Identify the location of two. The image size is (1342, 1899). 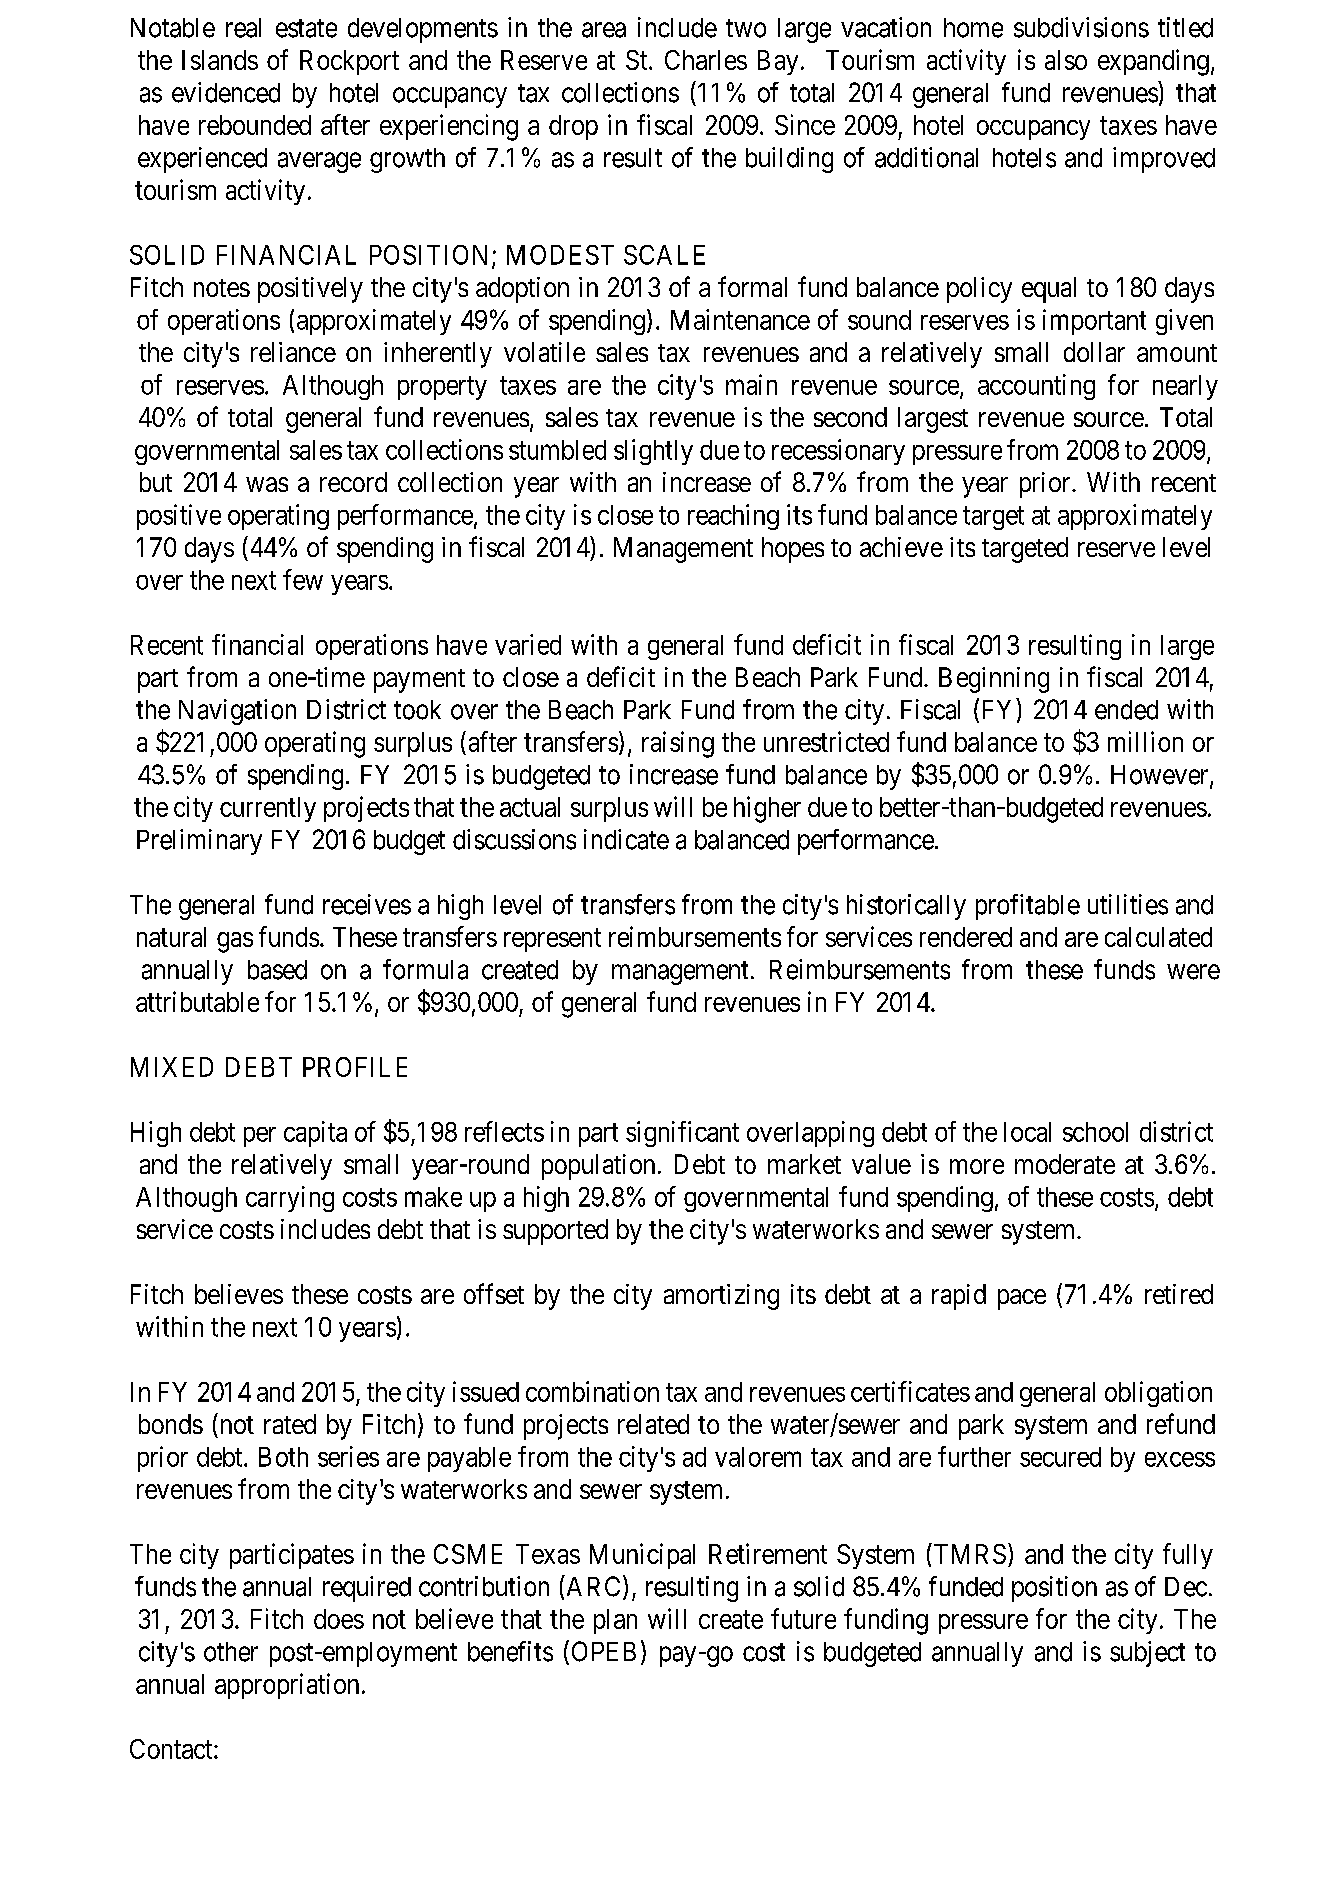
(746, 28).
